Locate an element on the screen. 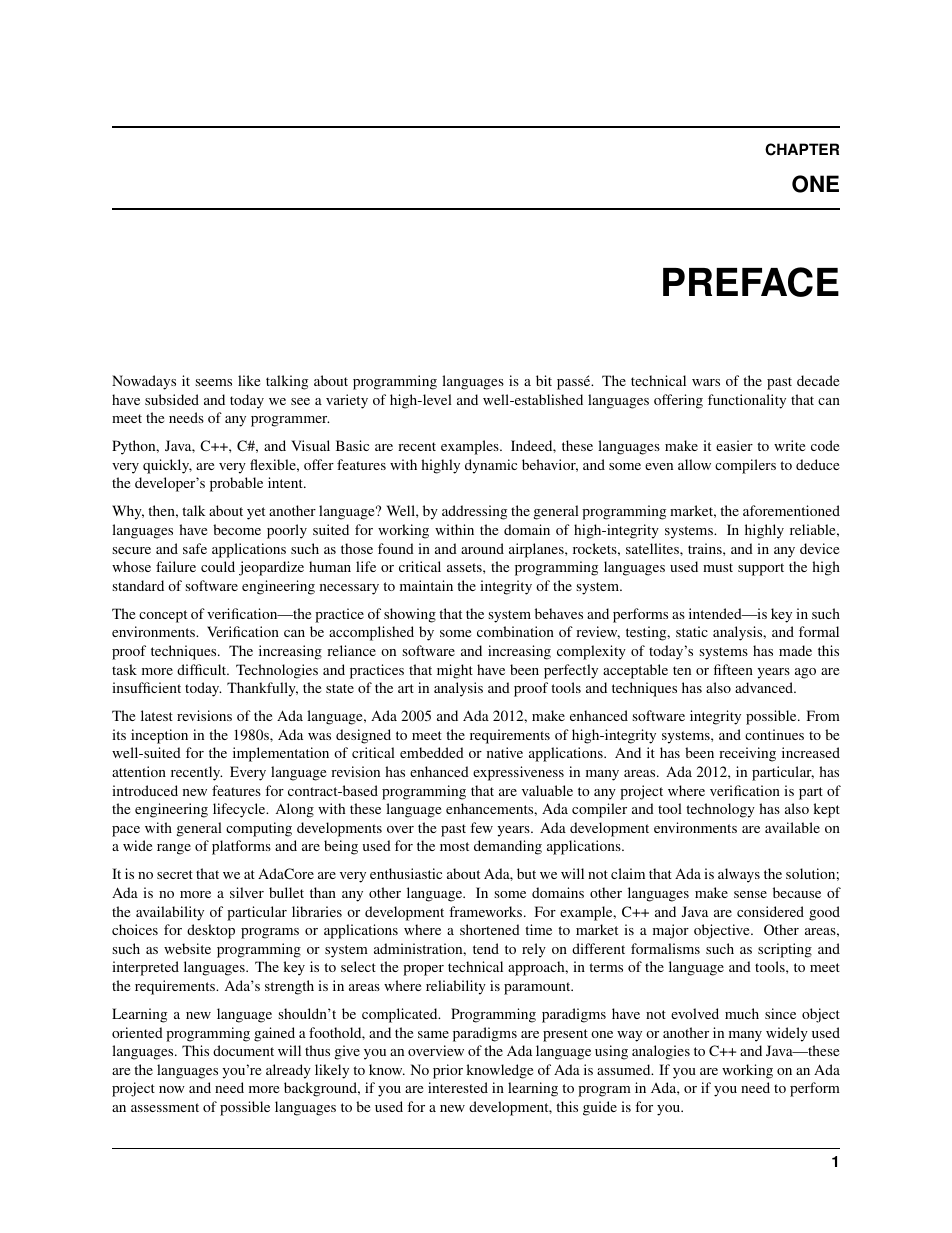 This screenshot has height=1233, width=952. continues is located at coordinates (774, 734).
